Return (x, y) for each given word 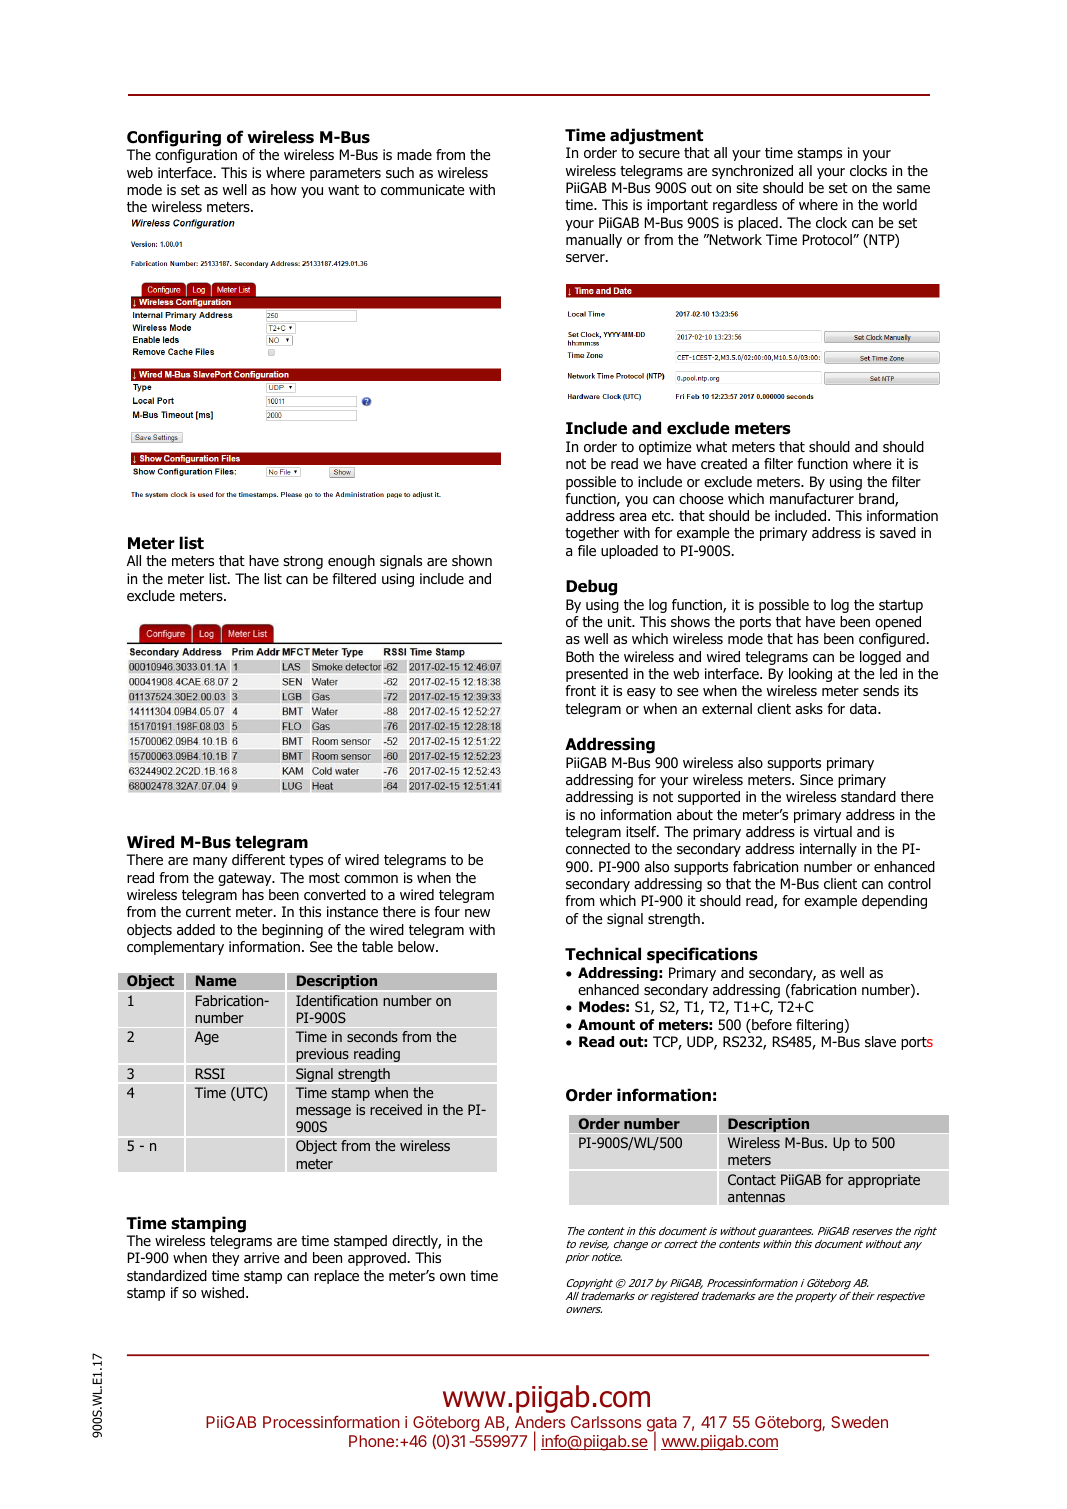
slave (880, 1041)
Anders (540, 1422)
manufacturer (812, 498)
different (258, 859)
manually (594, 241)
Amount (606, 1025)
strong (303, 562)
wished (224, 1292)
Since (816, 779)
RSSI (210, 1074)
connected (598, 848)
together (592, 534)
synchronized (752, 172)
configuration (196, 156)
